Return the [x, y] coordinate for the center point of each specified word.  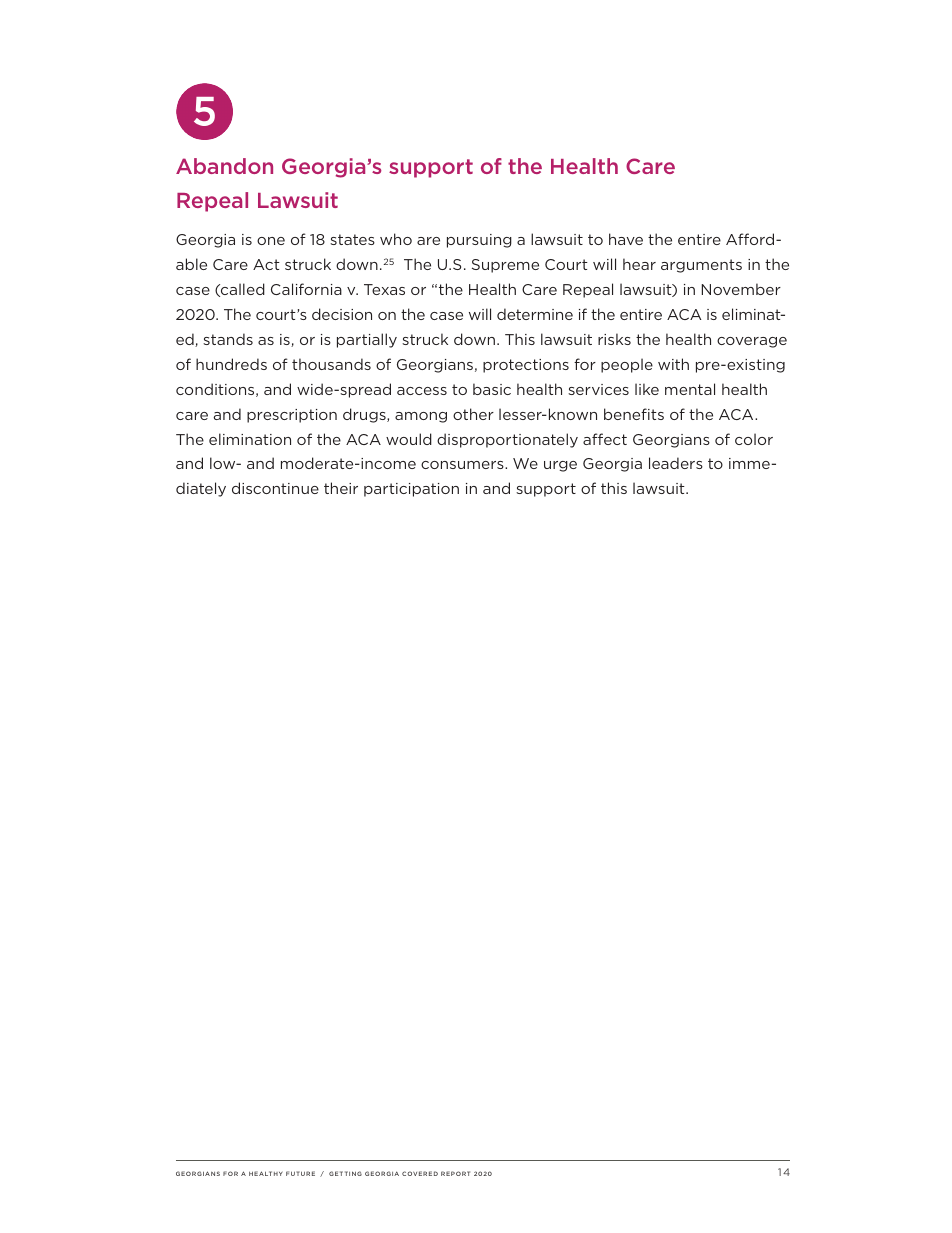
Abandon [224, 166]
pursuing [479, 241]
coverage [752, 342]
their [341, 488]
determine [535, 314]
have [626, 239]
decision [342, 314]
